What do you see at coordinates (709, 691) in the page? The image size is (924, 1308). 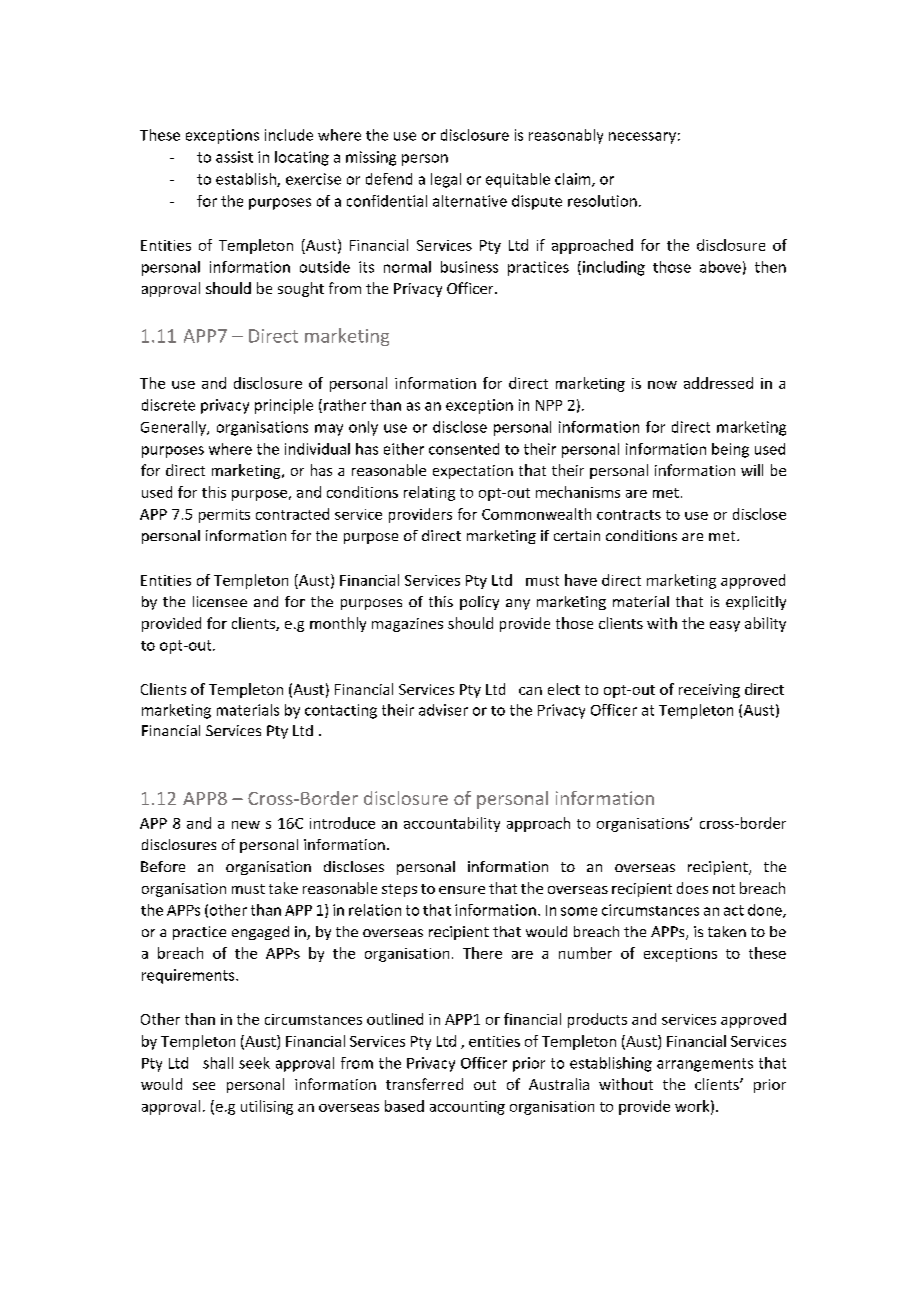 I see `receiving` at bounding box center [709, 691].
